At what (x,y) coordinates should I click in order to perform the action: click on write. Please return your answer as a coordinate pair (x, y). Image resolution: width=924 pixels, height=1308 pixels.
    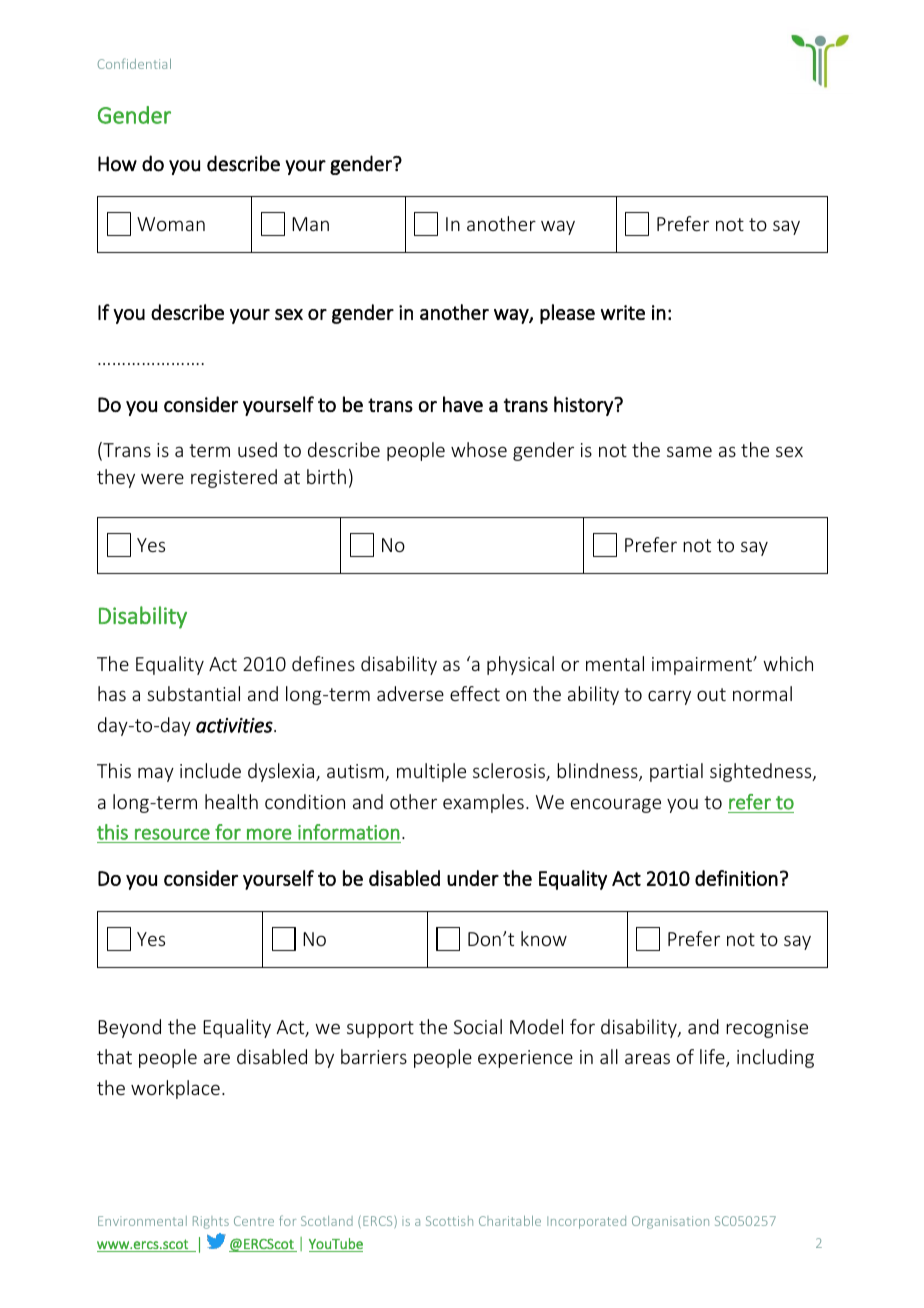
    Looking at the image, I should click on (623, 312).
